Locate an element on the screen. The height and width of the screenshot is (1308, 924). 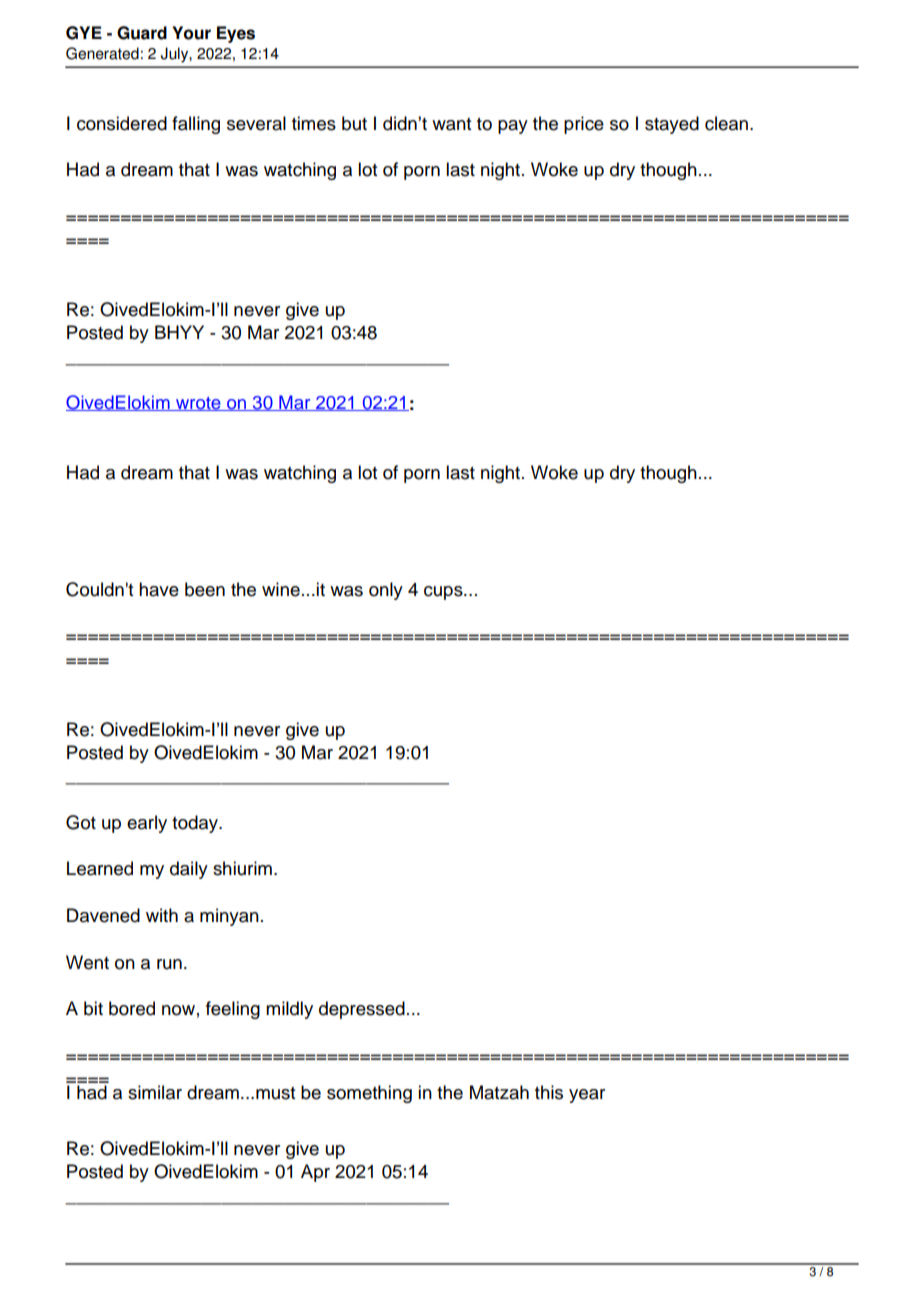
early is located at coordinates (147, 824).
